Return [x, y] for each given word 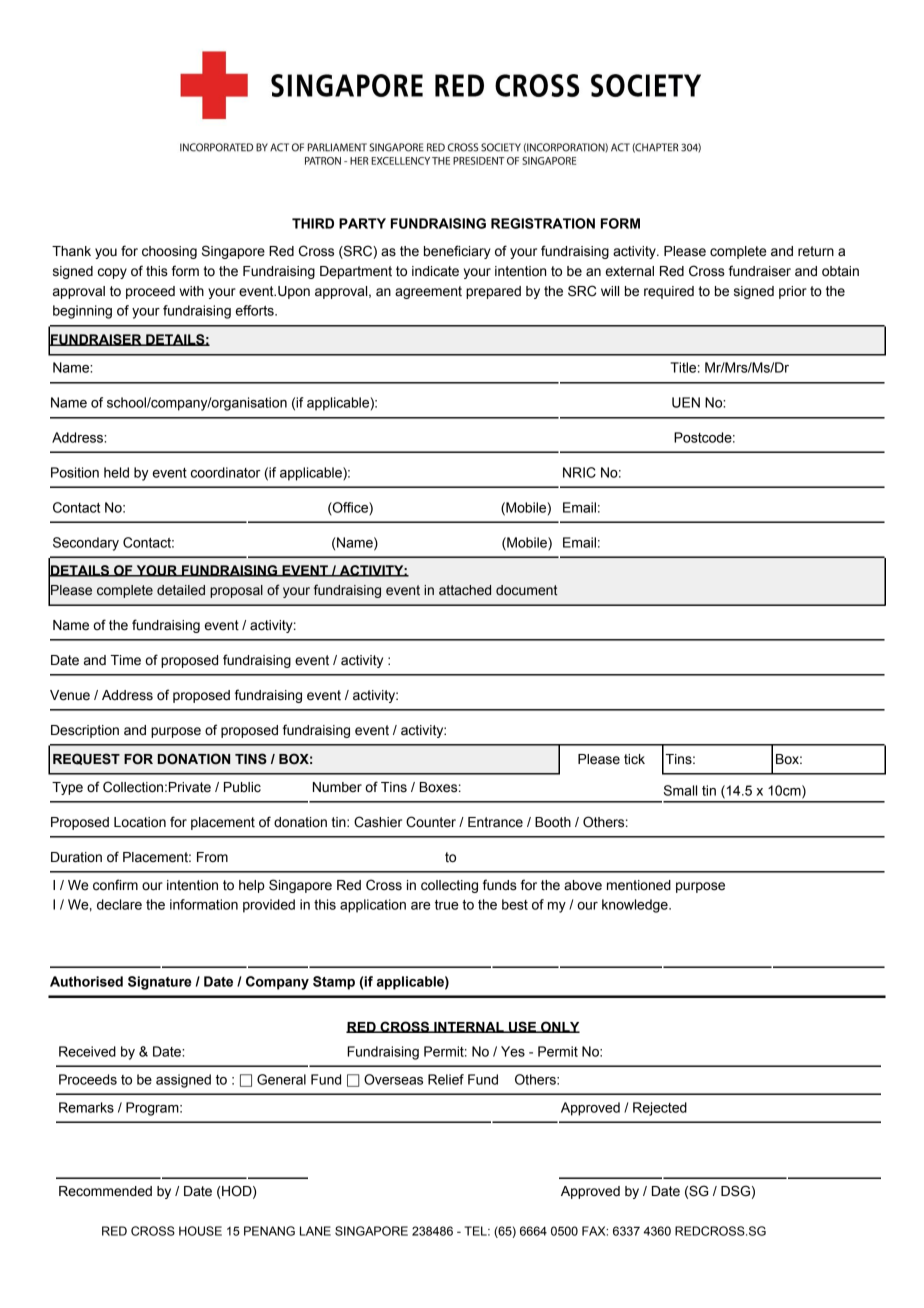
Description [85, 731]
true [447, 905]
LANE [315, 1231]
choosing [169, 252]
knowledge [636, 906]
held [116, 472]
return [816, 251]
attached [465, 590]
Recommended [105, 1191]
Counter [431, 822]
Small [680, 790]
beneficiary [457, 252]
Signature [160, 983]
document [526, 590]
